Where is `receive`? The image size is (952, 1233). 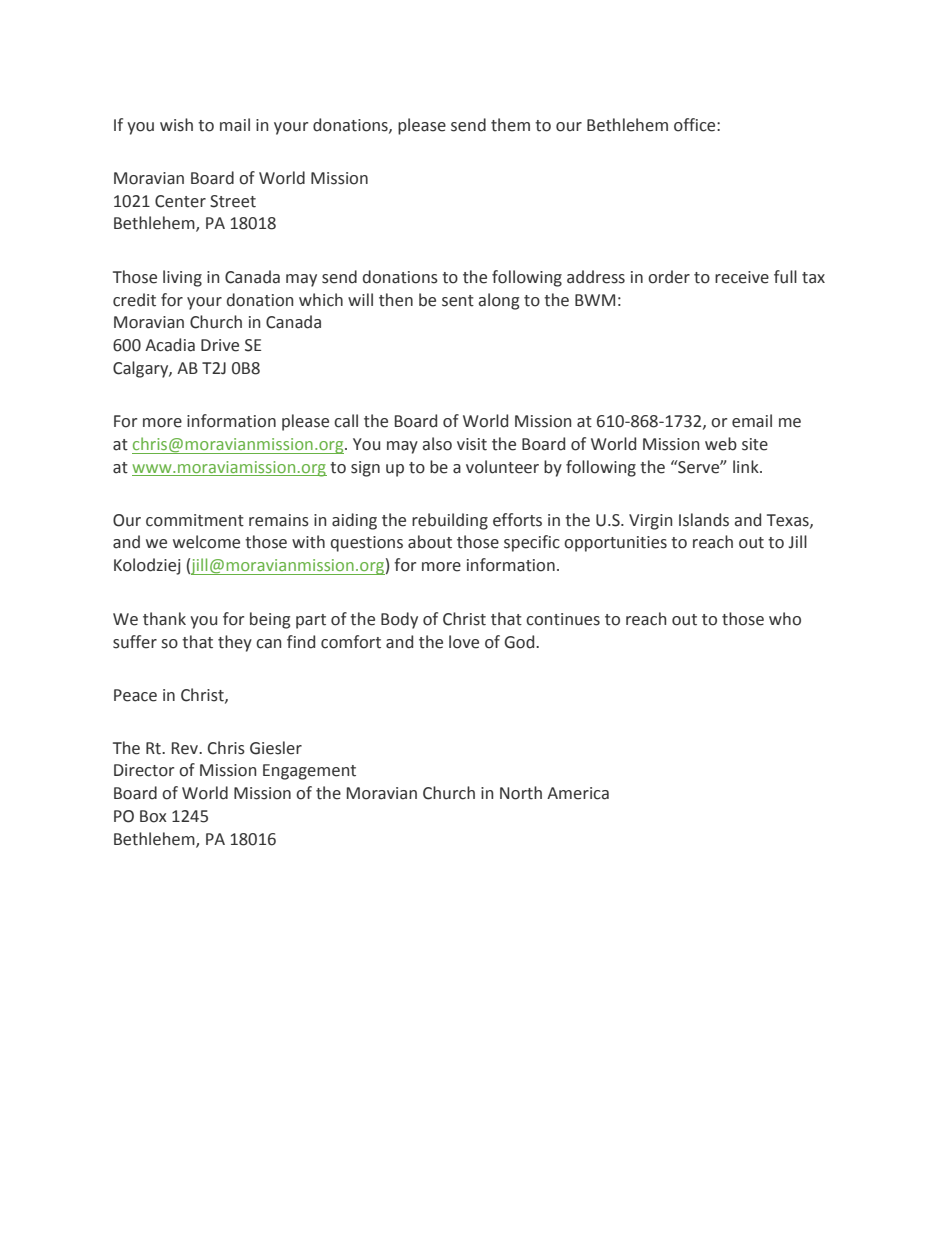
receive is located at coordinates (742, 277).
